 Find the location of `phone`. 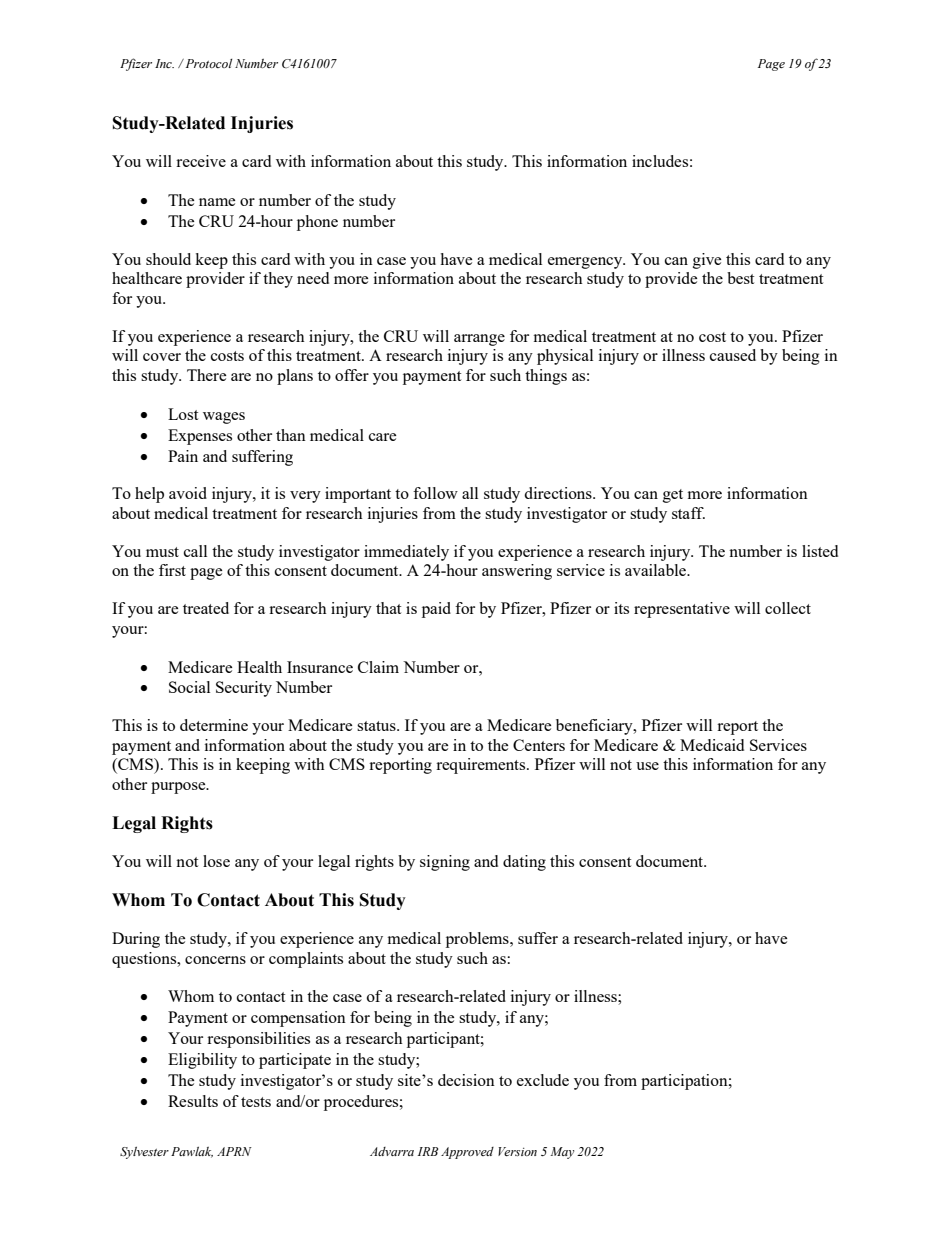

phone is located at coordinates (317, 223).
